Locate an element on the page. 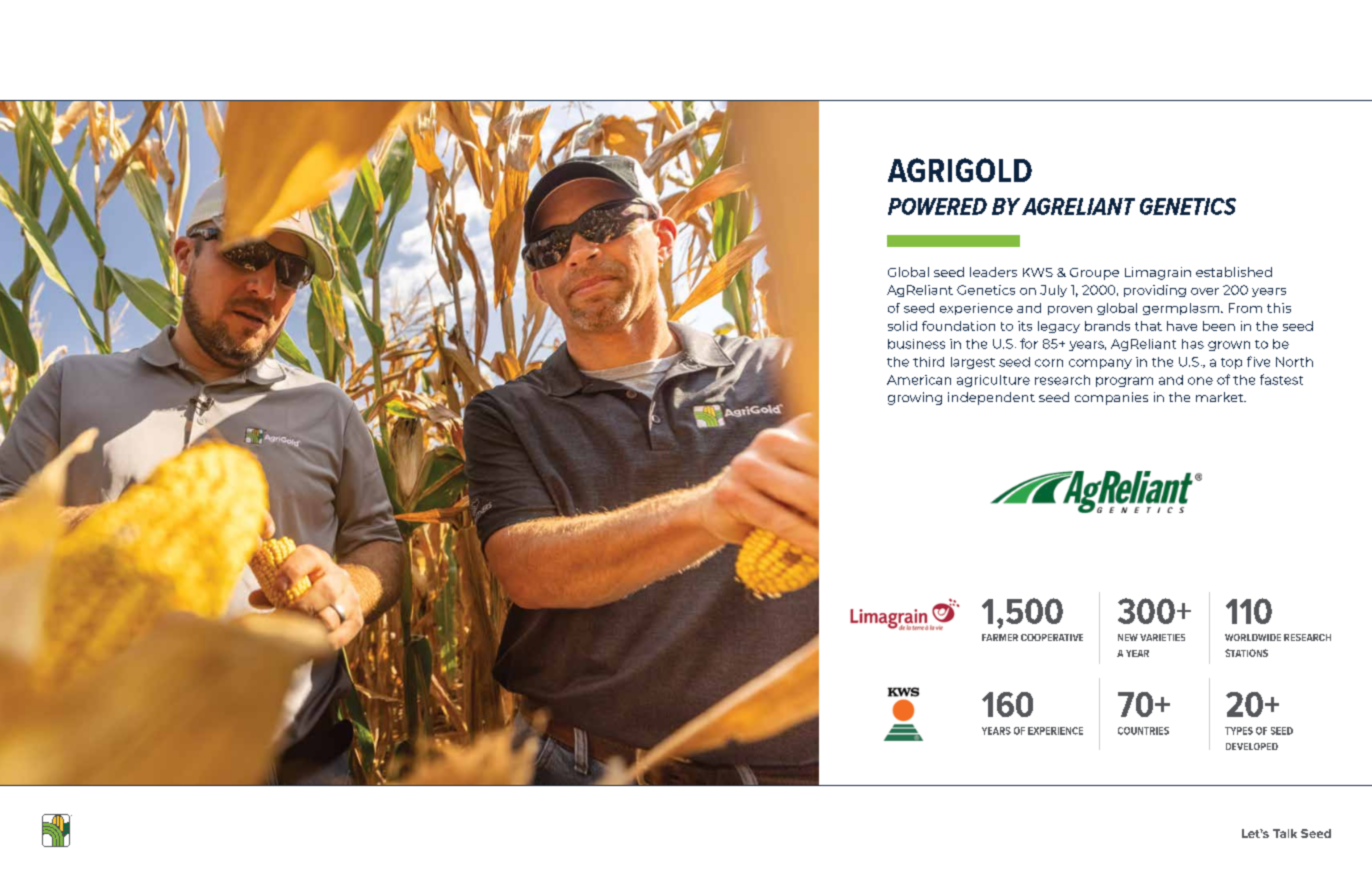  Groupe is located at coordinates (1094, 274).
